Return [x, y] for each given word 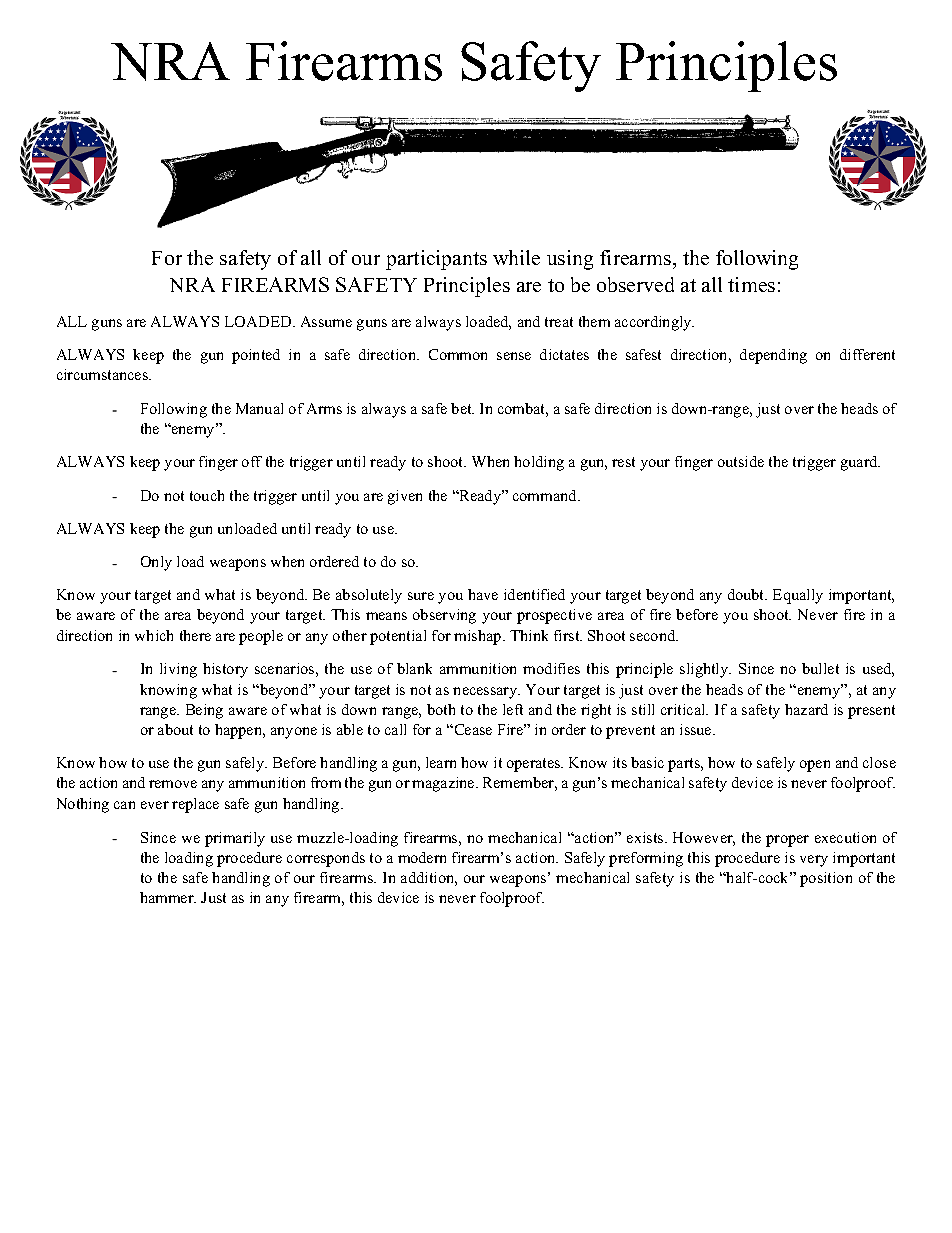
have [483, 594]
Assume [326, 321]
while [516, 257]
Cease [472, 729]
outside [741, 461]
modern [422, 857]
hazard [806, 709]
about [175, 729]
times [751, 284]
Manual [259, 408]
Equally [798, 596]
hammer [168, 897]
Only [156, 563]
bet [462, 408]
